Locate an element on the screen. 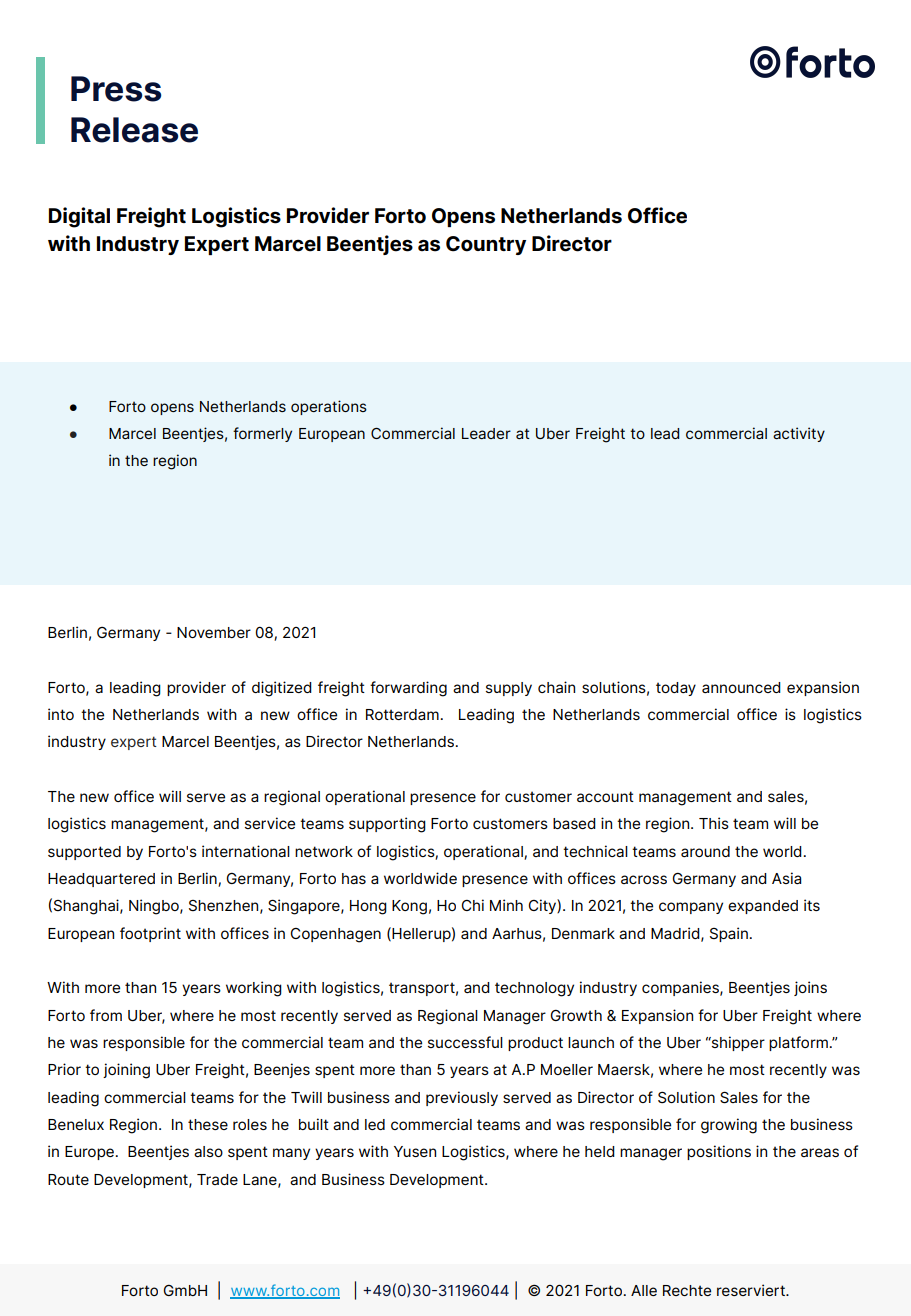 The height and width of the screenshot is (1316, 911). announced is located at coordinates (741, 687).
